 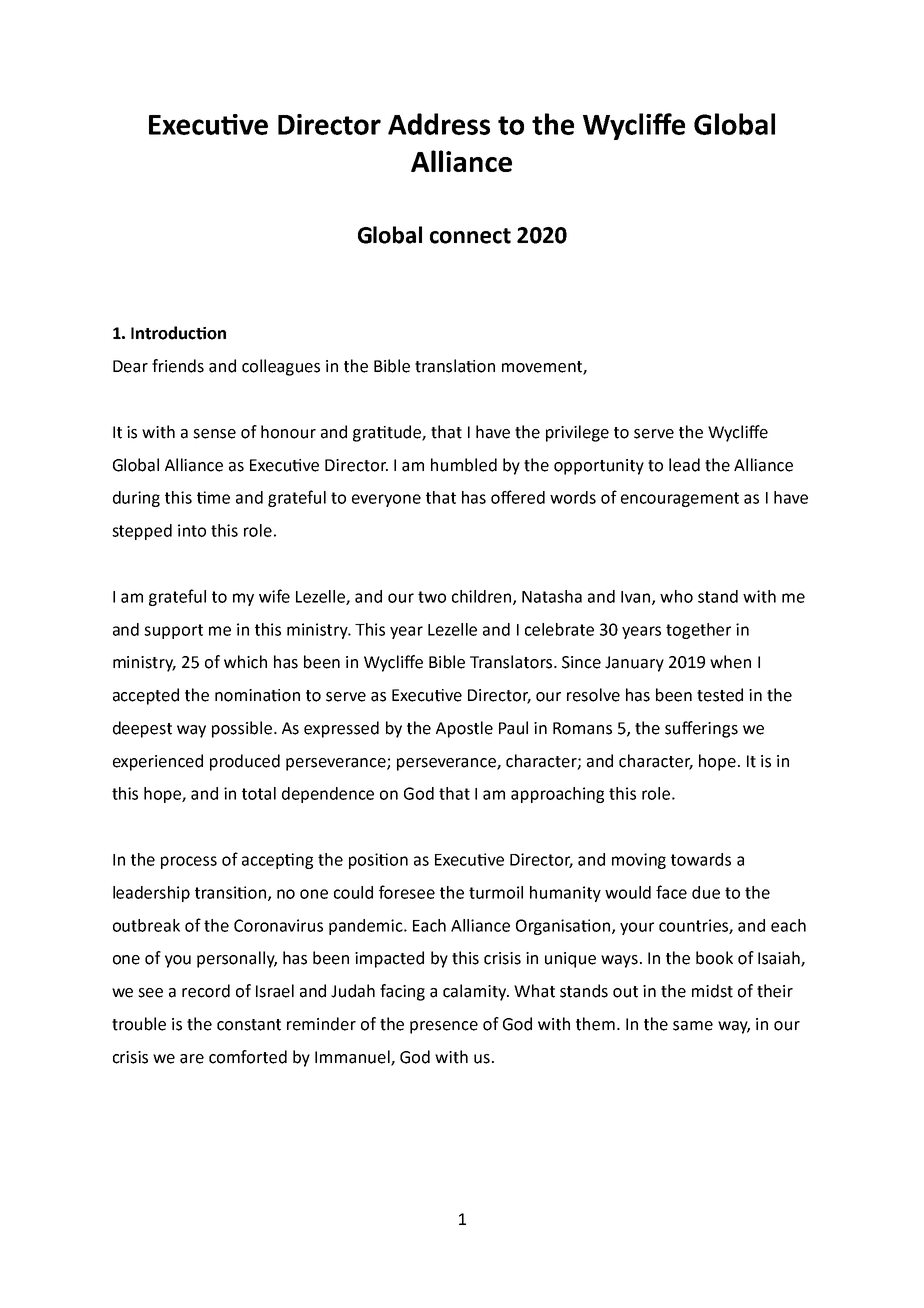 I want to click on sense, so click(x=214, y=434).
